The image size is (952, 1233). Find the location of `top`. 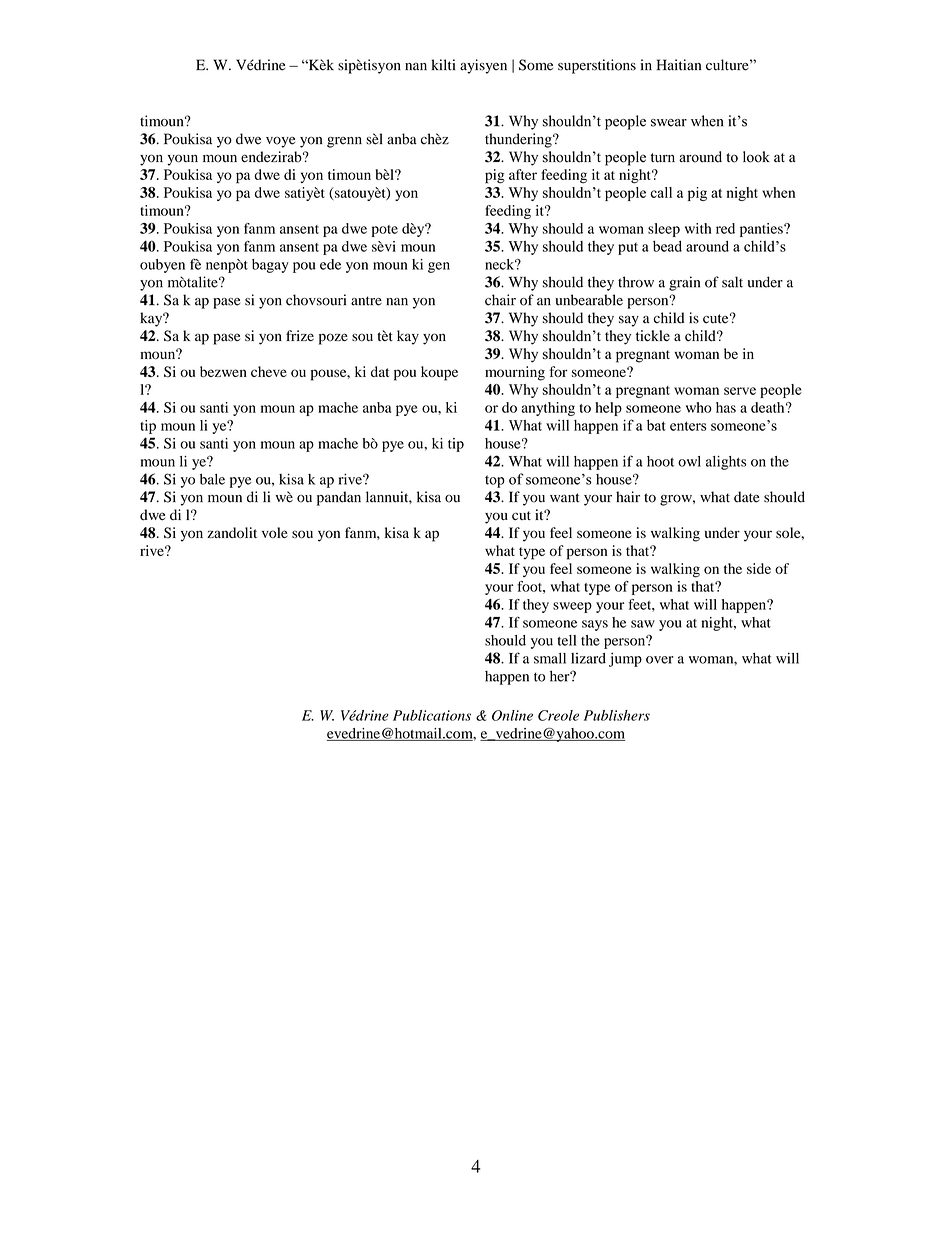

top is located at coordinates (495, 481).
